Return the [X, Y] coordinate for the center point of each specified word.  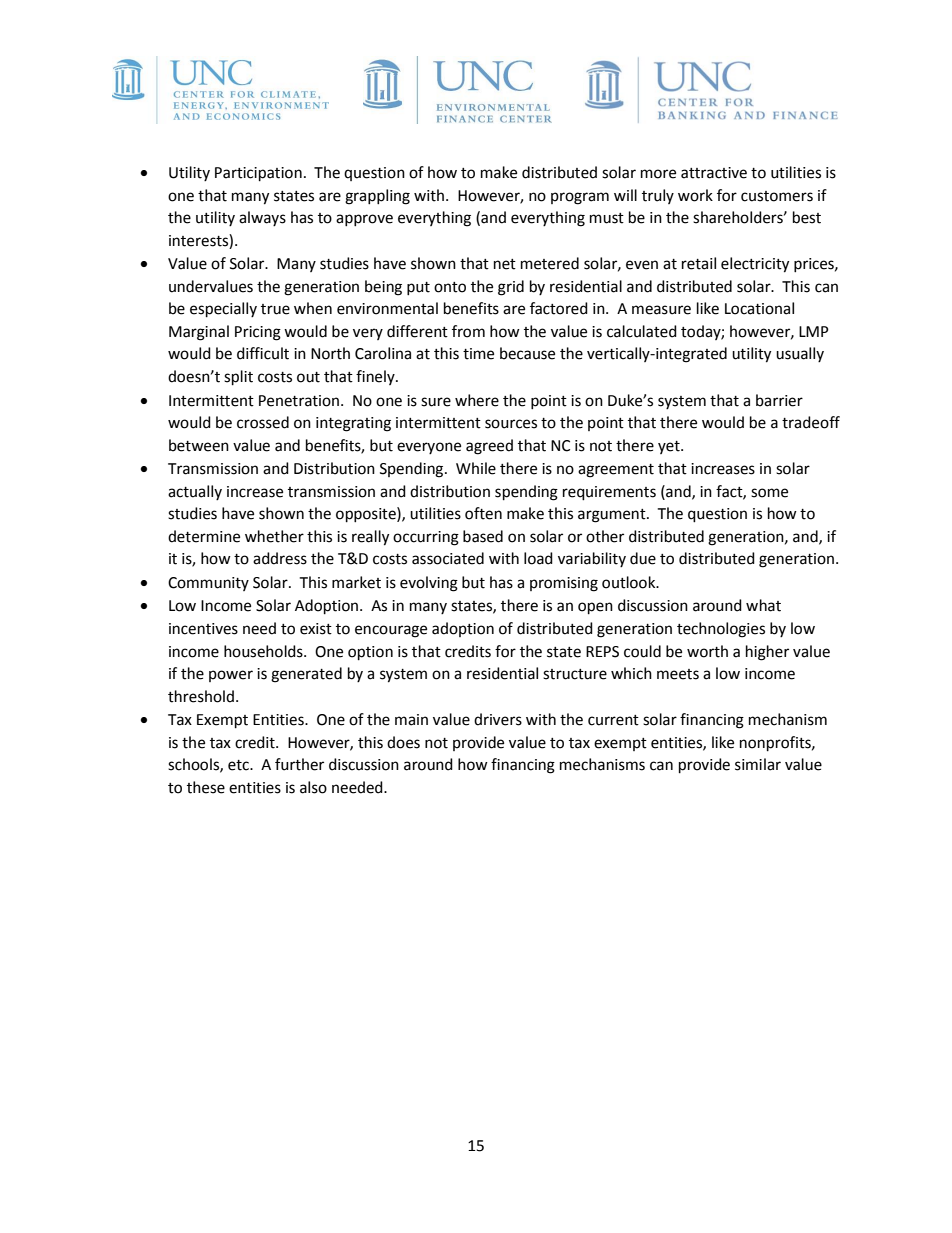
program [580, 198]
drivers [498, 719]
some [769, 493]
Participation [258, 174]
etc [239, 765]
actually [195, 492]
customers [777, 196]
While [476, 468]
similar [758, 764]
